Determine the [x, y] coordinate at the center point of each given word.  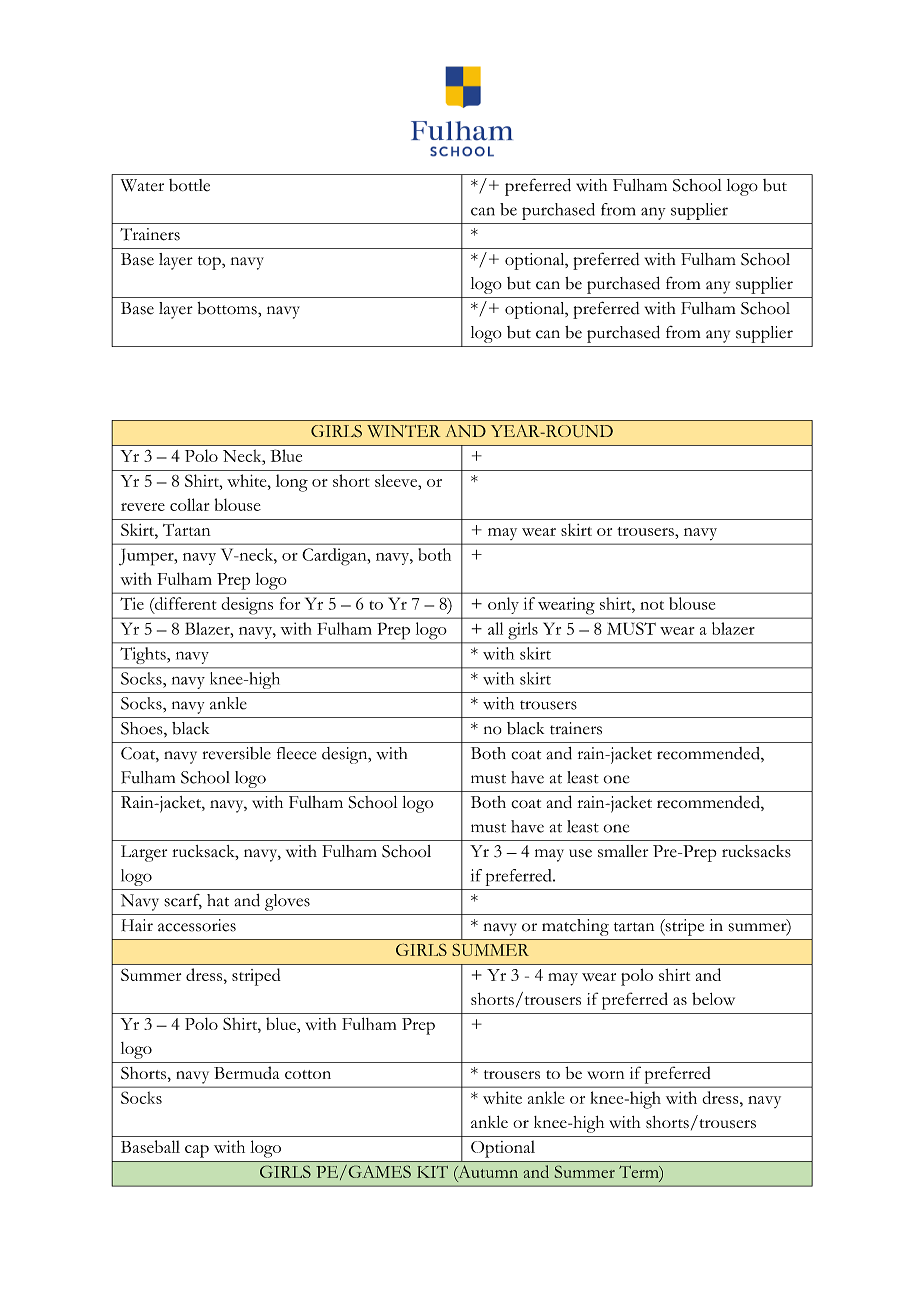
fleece [296, 753]
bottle [189, 185]
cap [197, 1151]
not [652, 605]
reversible [237, 753]
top [210, 263]
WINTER [404, 431]
